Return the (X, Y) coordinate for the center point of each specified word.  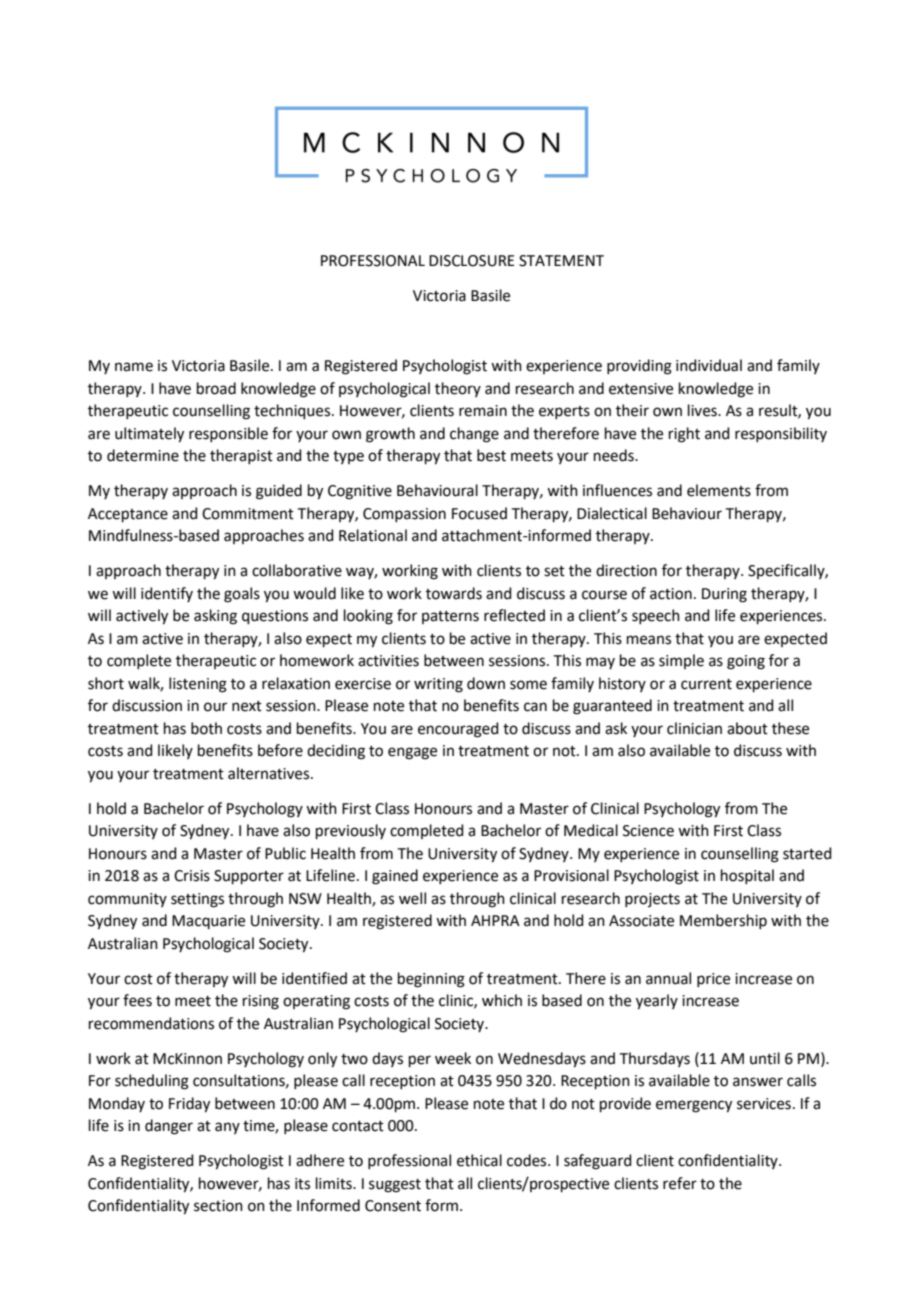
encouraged (458, 730)
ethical (479, 1160)
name (134, 367)
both (206, 728)
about (747, 728)
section (218, 1206)
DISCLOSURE (472, 261)
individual (709, 365)
